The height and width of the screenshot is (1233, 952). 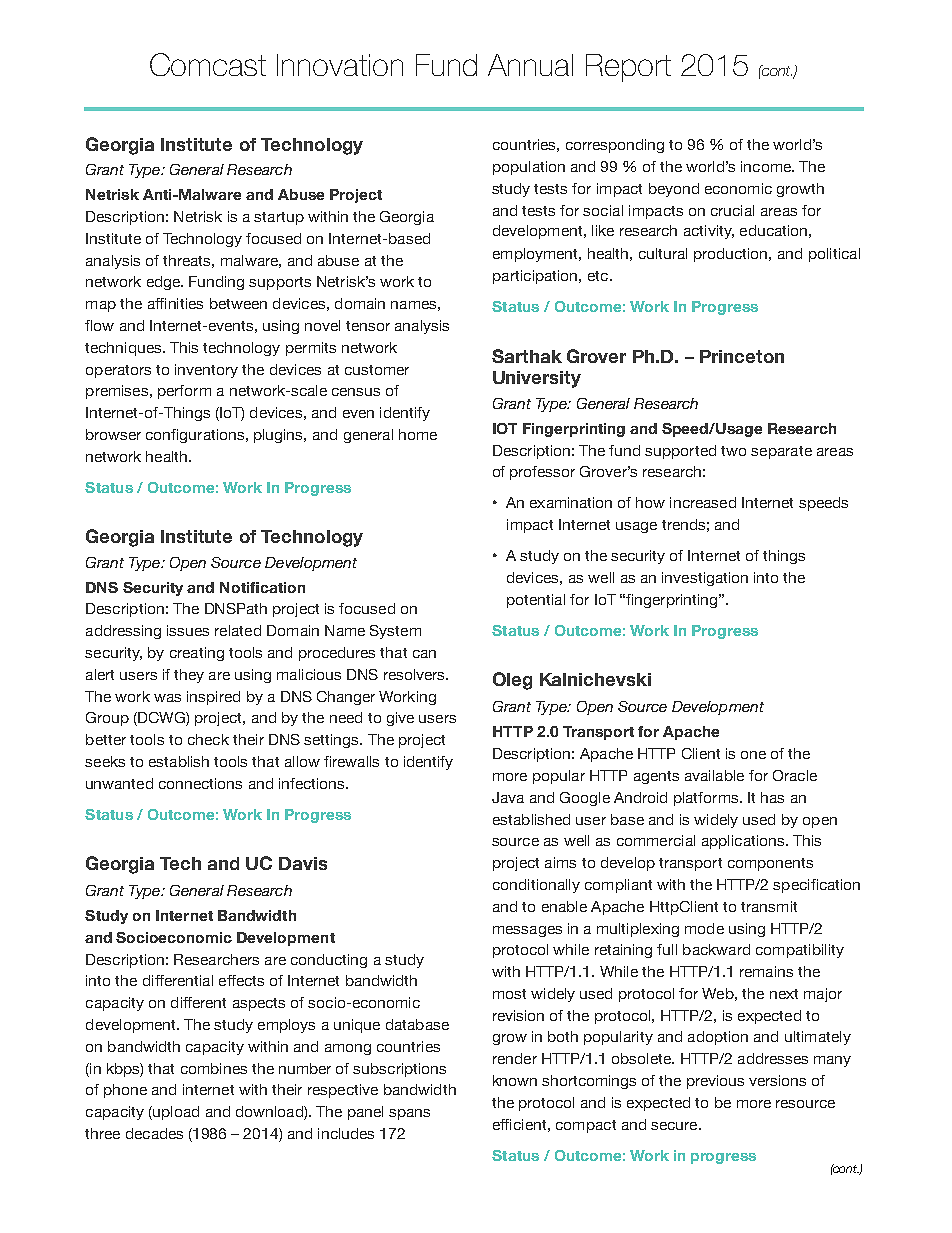 I want to click on professor, so click(x=542, y=473).
